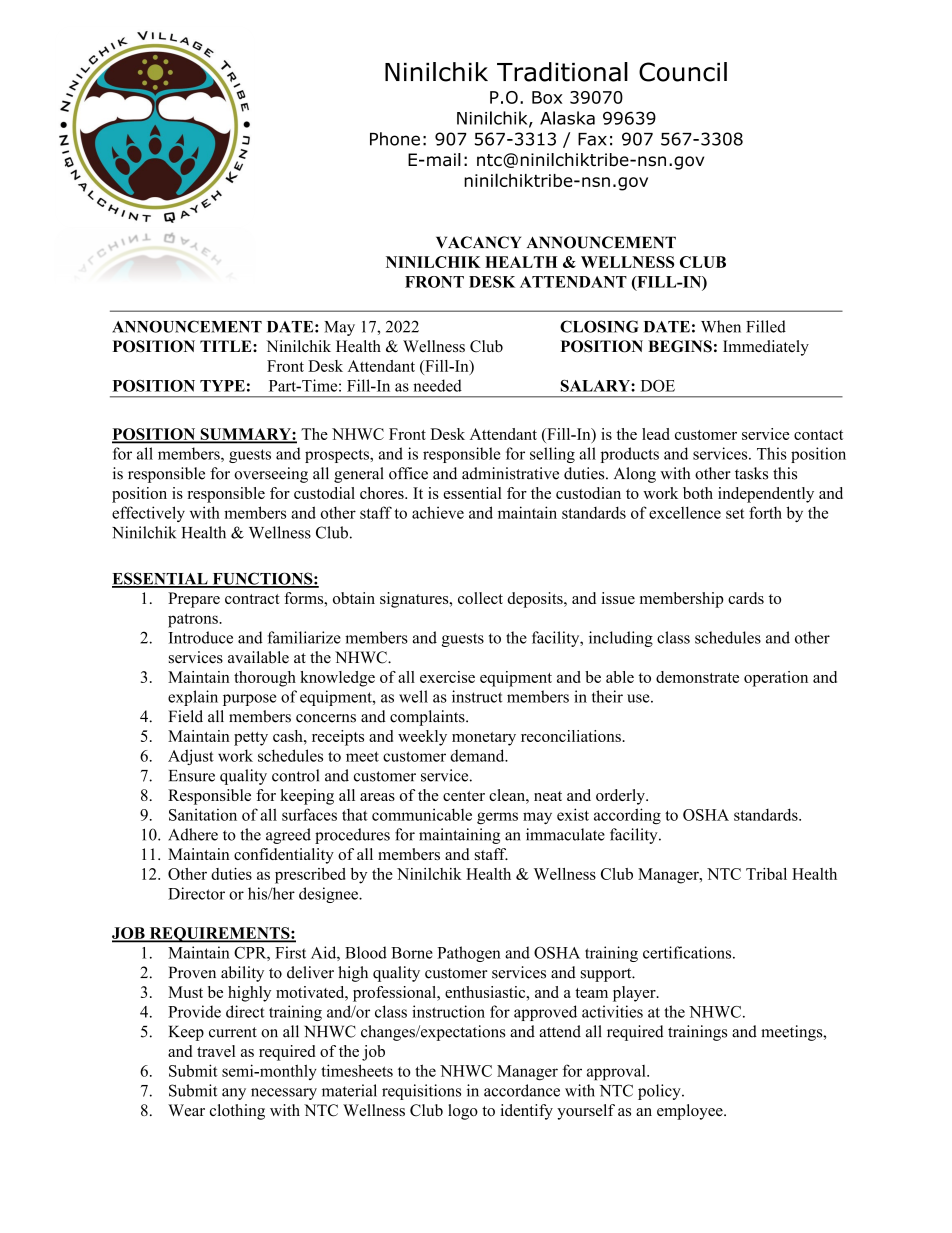 This image has height=1233, width=952. Describe the element at coordinates (497, 818) in the image. I see `germs` at that location.
